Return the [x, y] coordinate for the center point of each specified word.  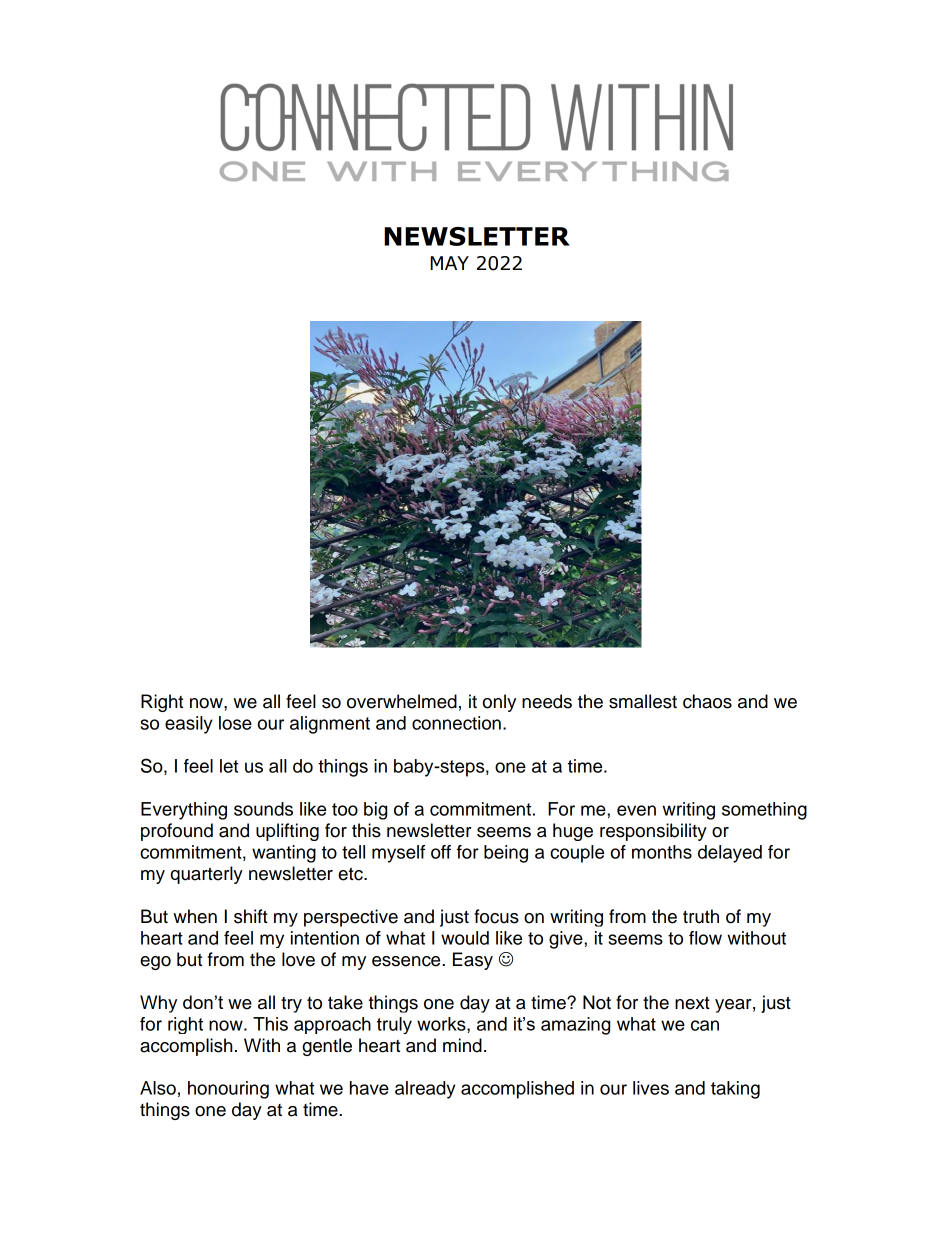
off [441, 852]
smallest [643, 701]
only [499, 703]
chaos [707, 701]
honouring [228, 1090]
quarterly [207, 875]
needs [547, 701]
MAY [449, 263]
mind [462, 1045]
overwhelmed [402, 701]
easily [189, 725]
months [662, 852]
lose [235, 723]
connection [456, 723]
